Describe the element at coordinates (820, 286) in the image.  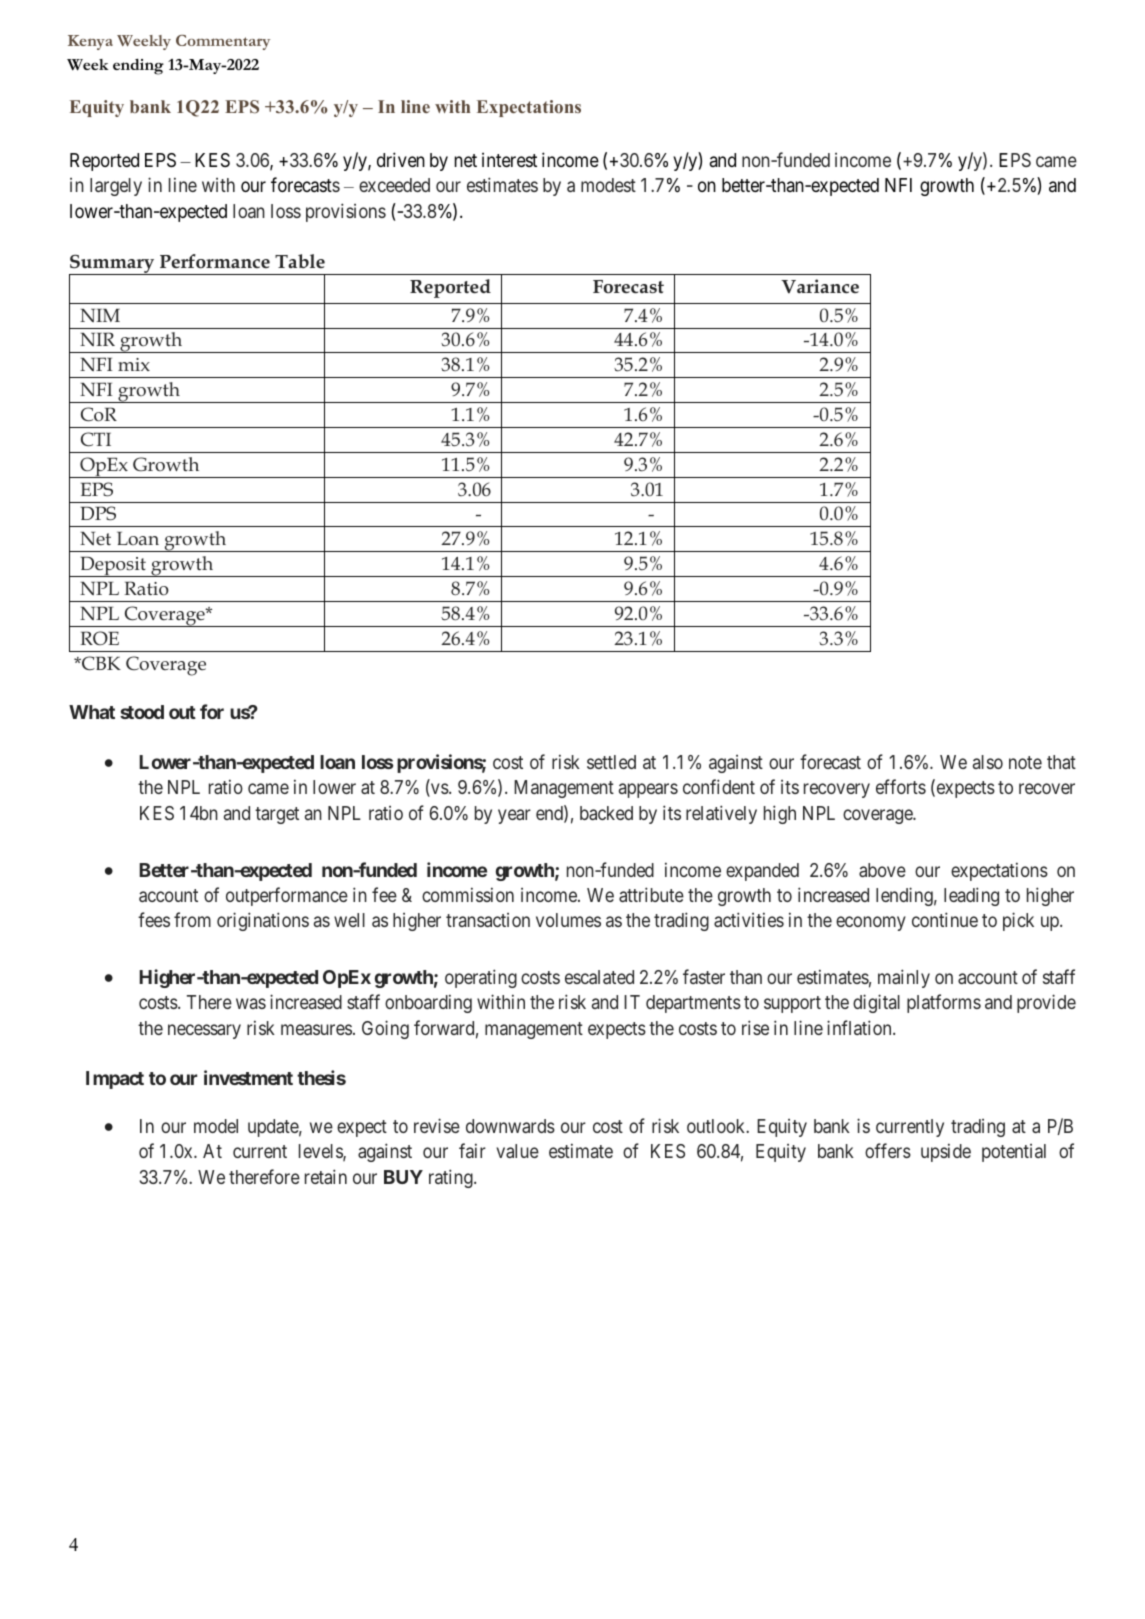
I see `Variance` at that location.
